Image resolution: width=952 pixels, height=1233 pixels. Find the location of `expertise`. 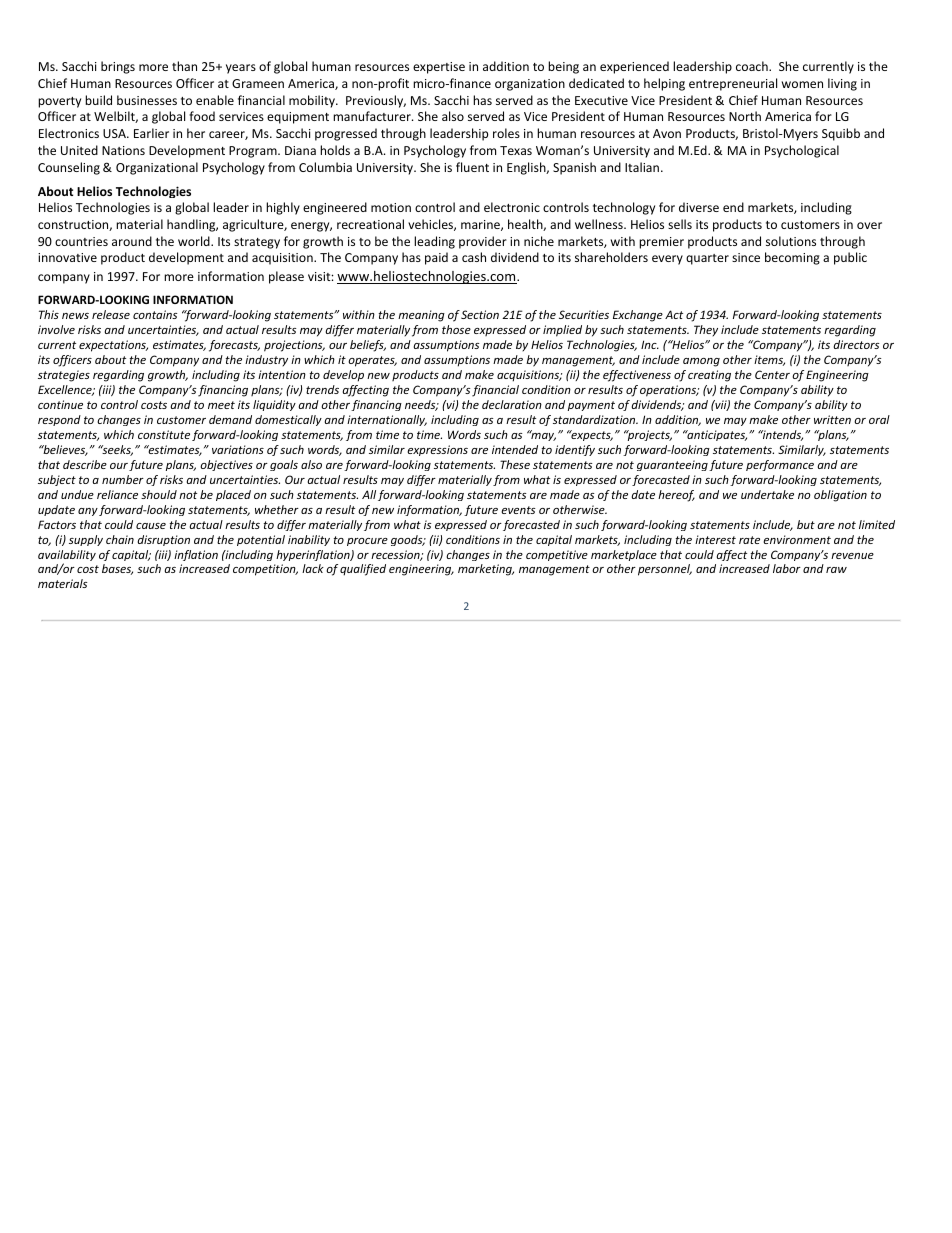

expertise is located at coordinates (439, 68).
